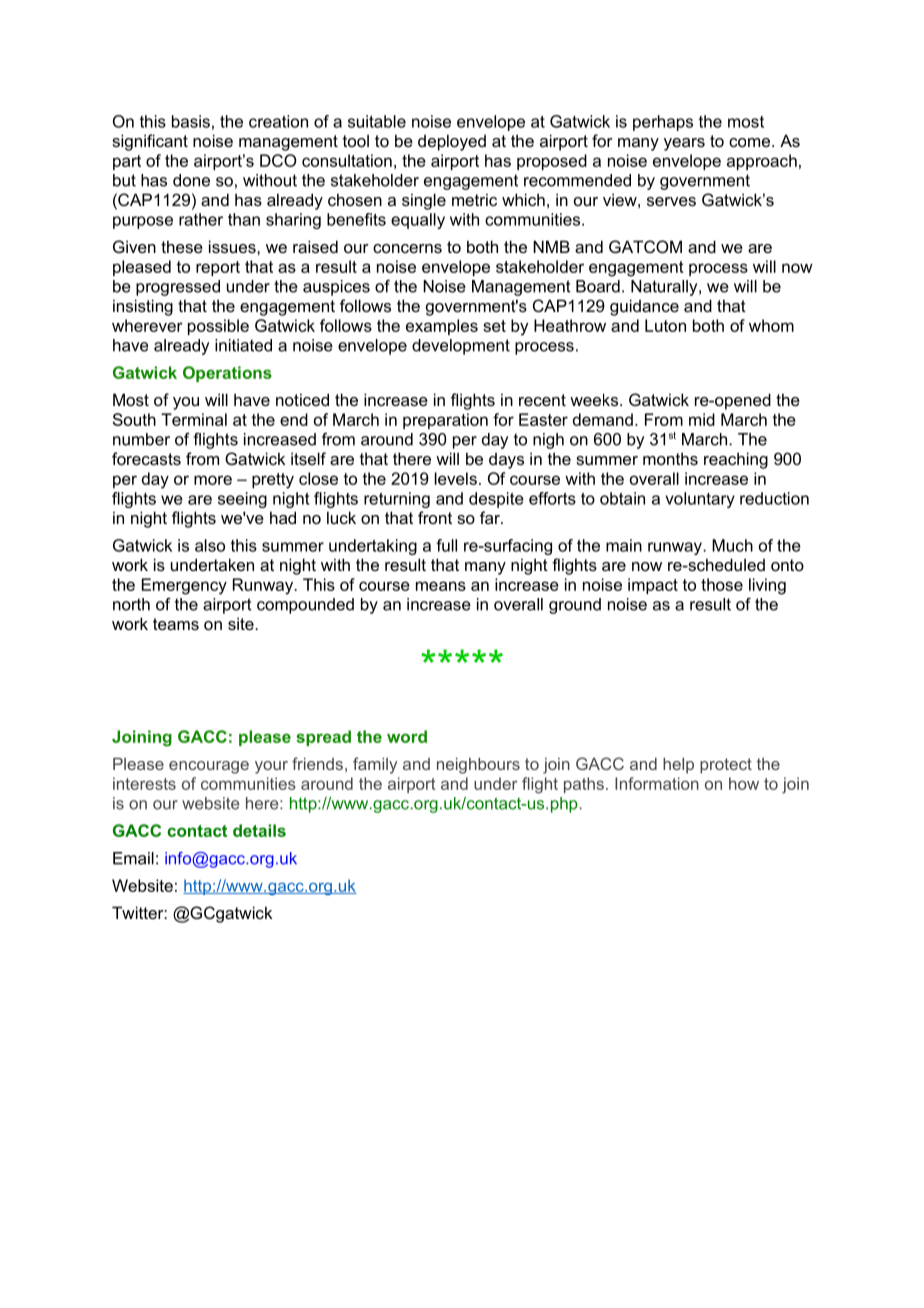  Describe the element at coordinates (478, 766) in the screenshot. I see `neighbours` at that location.
